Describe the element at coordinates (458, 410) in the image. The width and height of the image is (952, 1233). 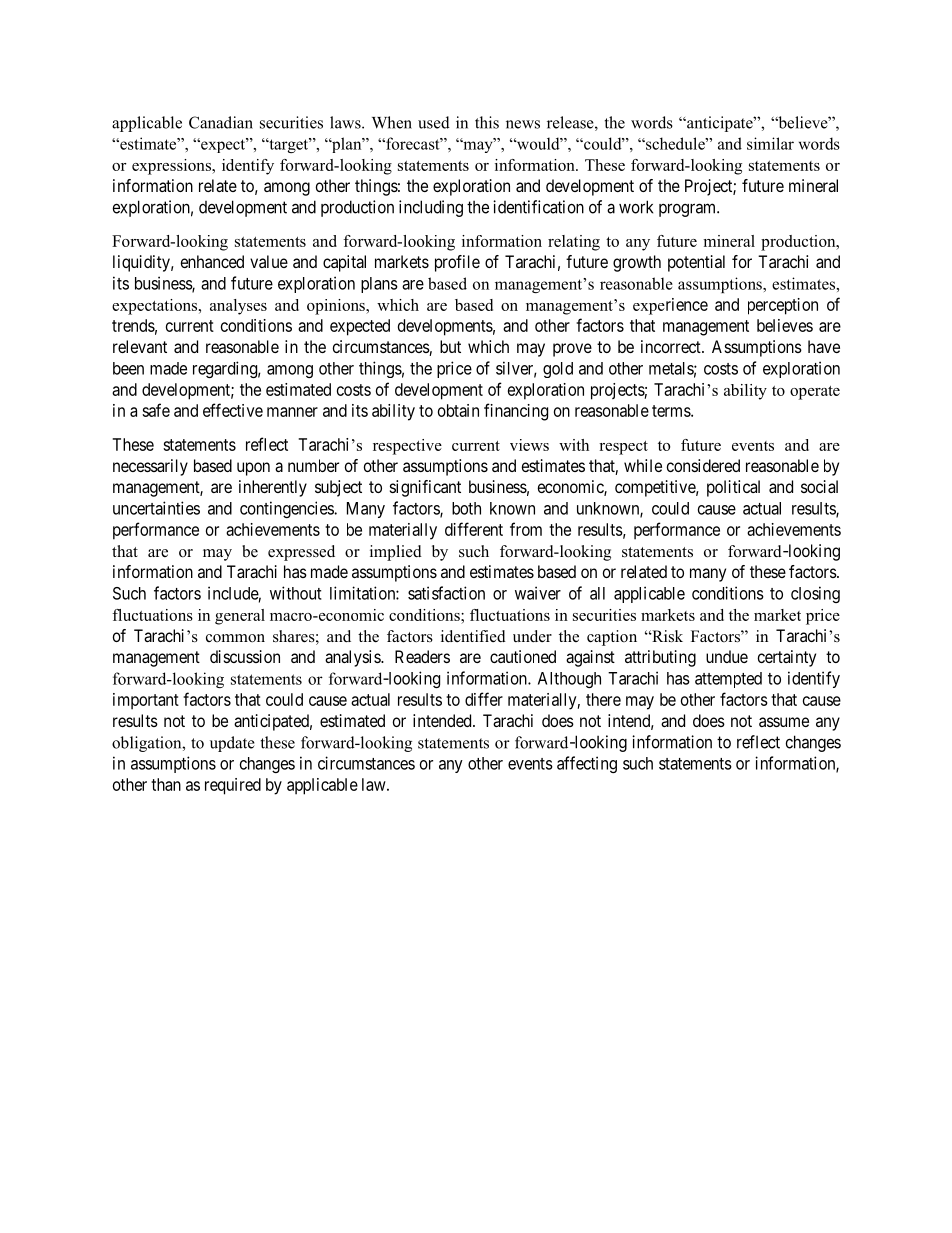
I see `obtain` at that location.
